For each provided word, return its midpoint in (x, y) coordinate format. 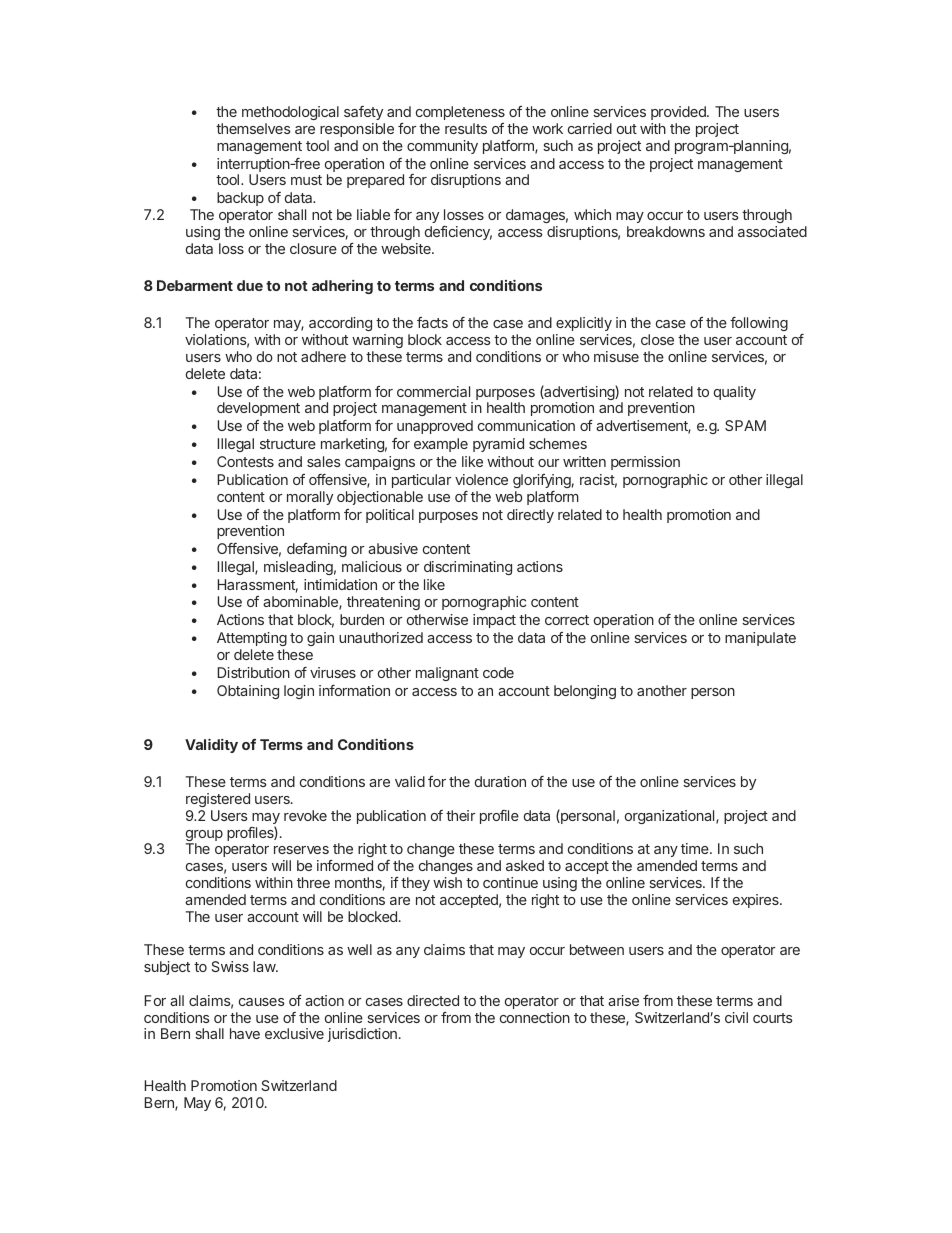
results (466, 128)
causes (262, 1002)
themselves (253, 128)
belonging (585, 692)
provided (679, 113)
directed (433, 1000)
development (258, 409)
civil (736, 1017)
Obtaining (248, 692)
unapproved (435, 427)
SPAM (745, 425)
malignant (447, 674)
